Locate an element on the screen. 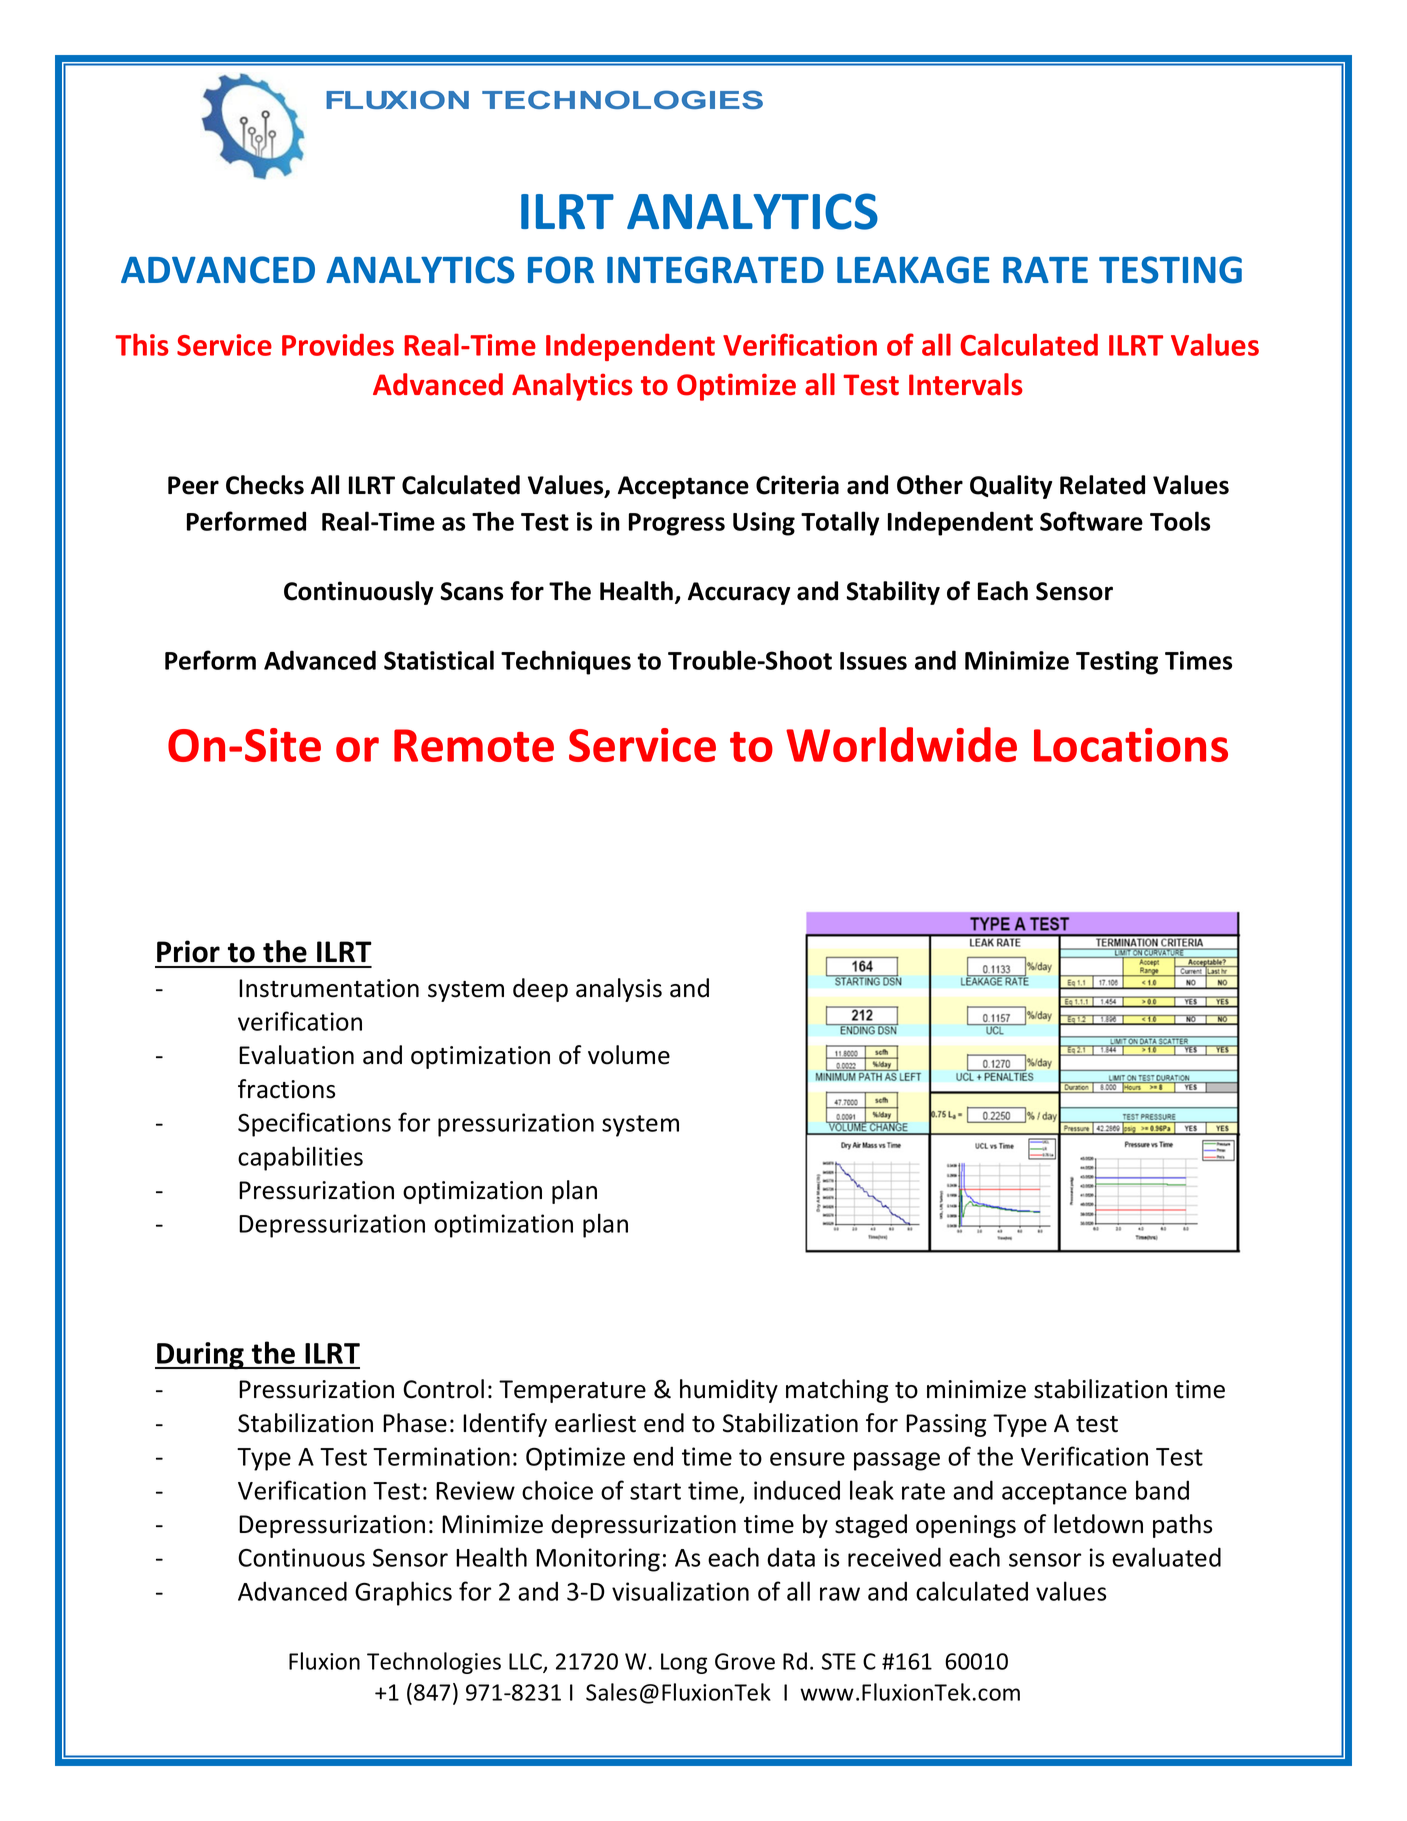  Provides is located at coordinates (338, 344).
